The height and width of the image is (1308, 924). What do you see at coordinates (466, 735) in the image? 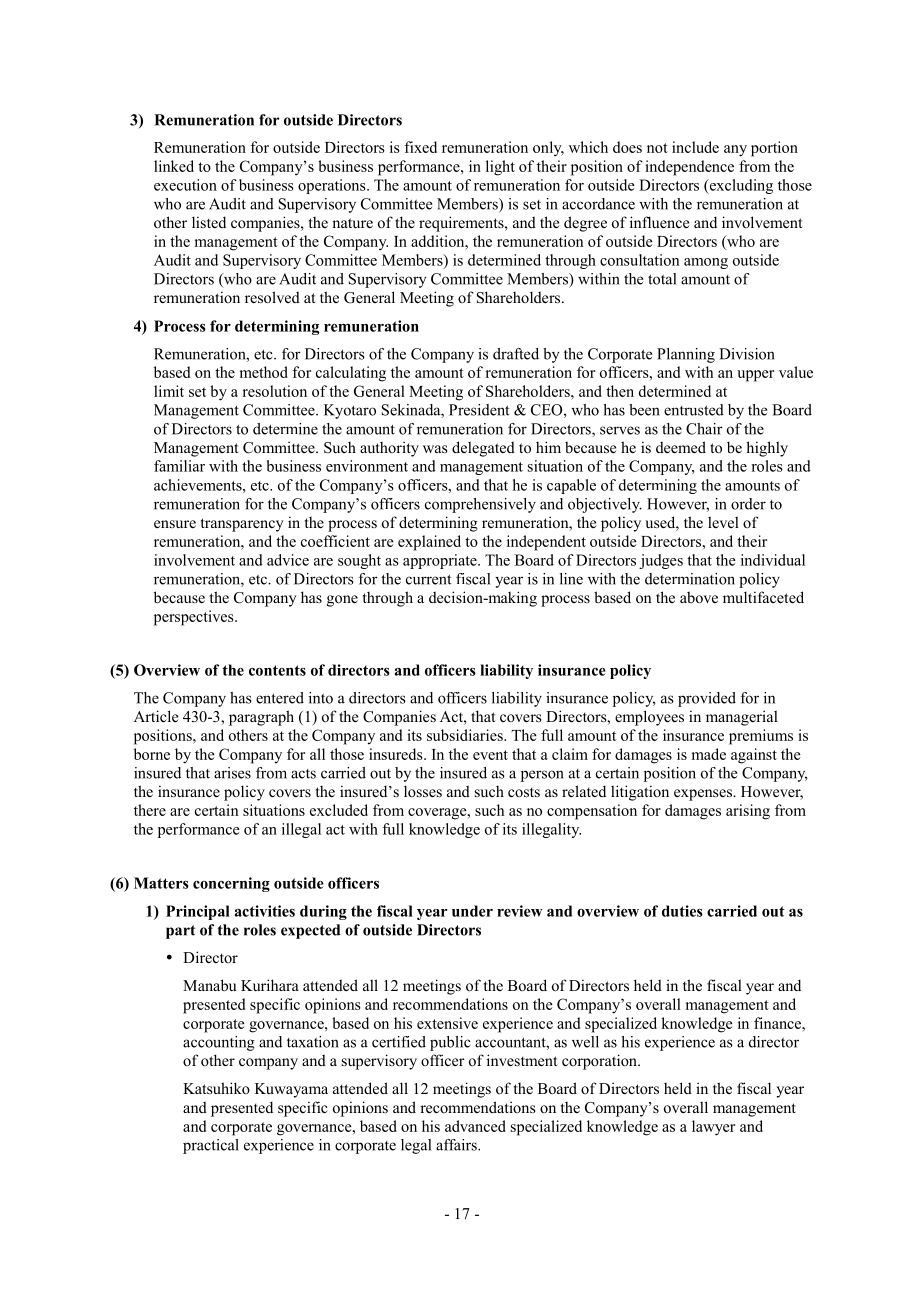
I see `subsidiaries` at bounding box center [466, 735].
